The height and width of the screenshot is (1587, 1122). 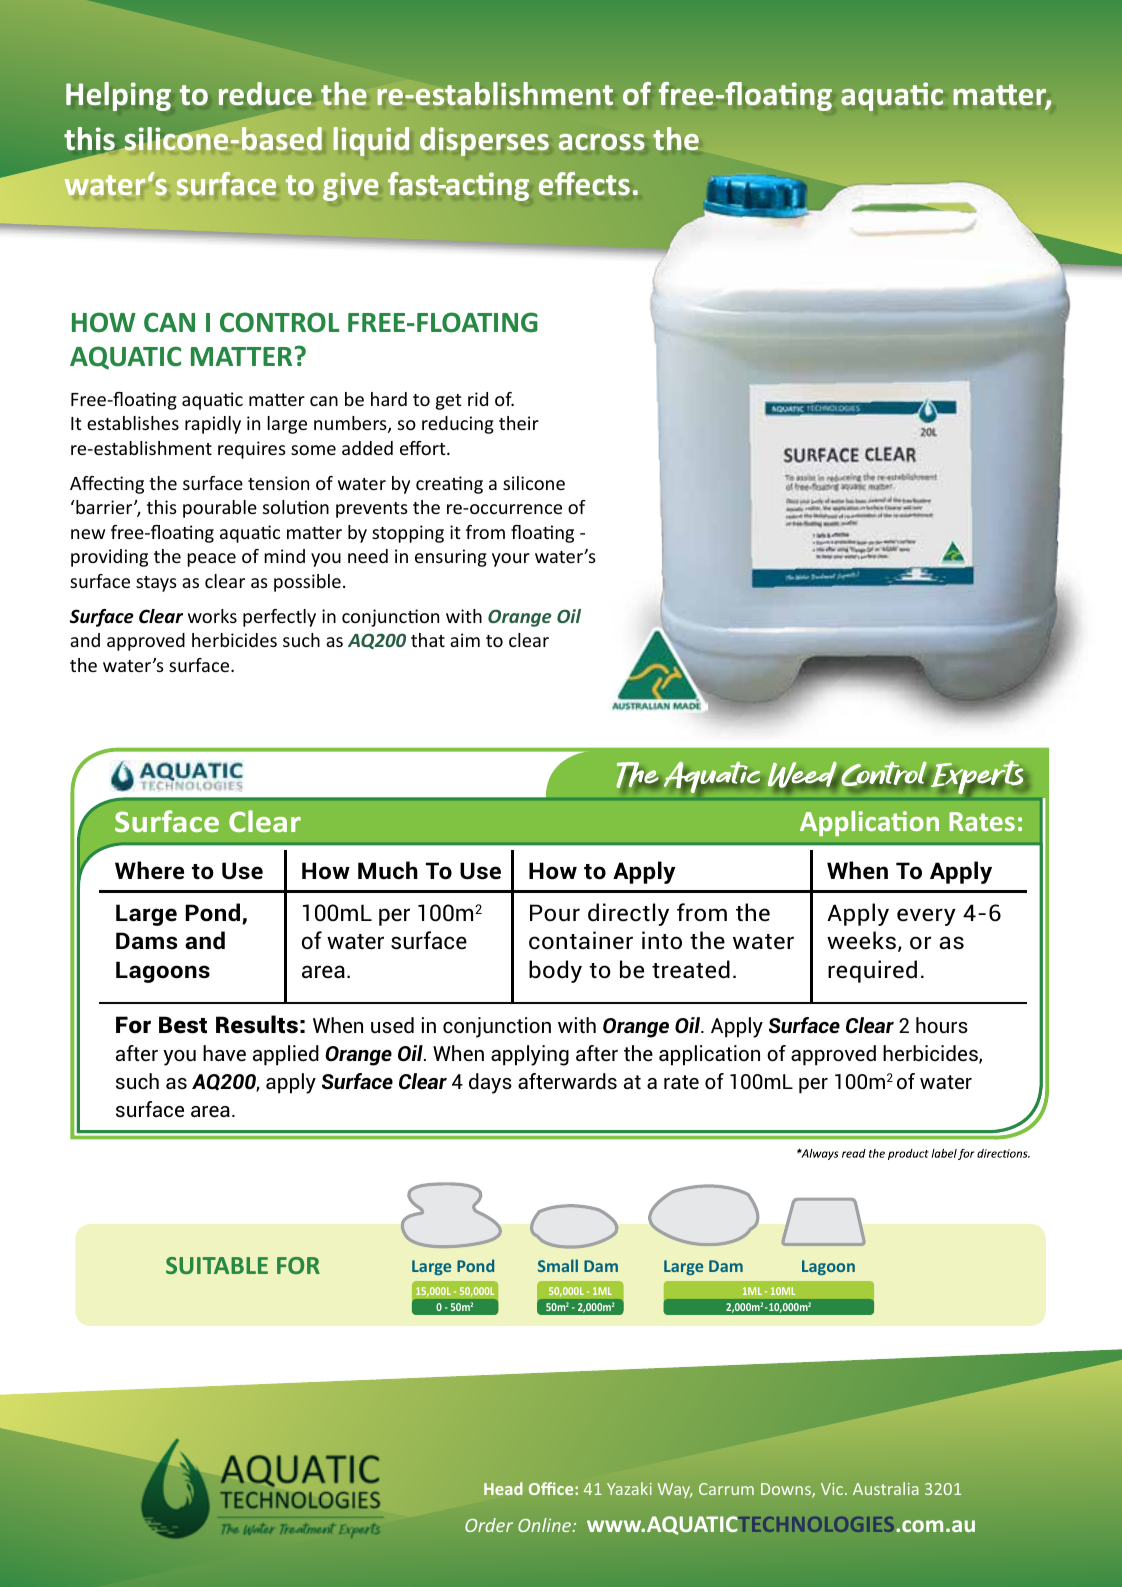 I want to click on rapidly, so click(x=213, y=425).
